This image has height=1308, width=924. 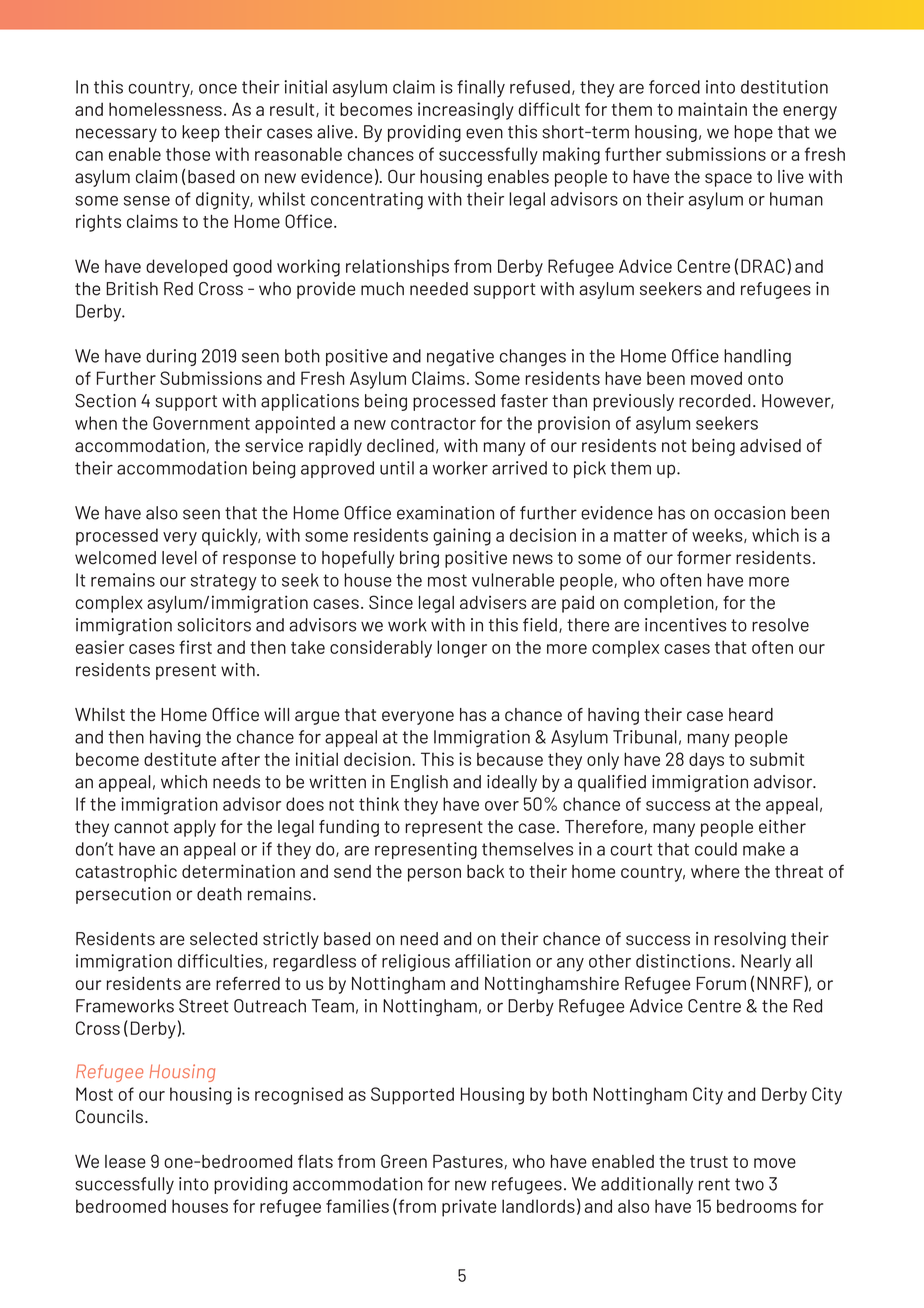 I want to click on person, so click(x=434, y=875).
